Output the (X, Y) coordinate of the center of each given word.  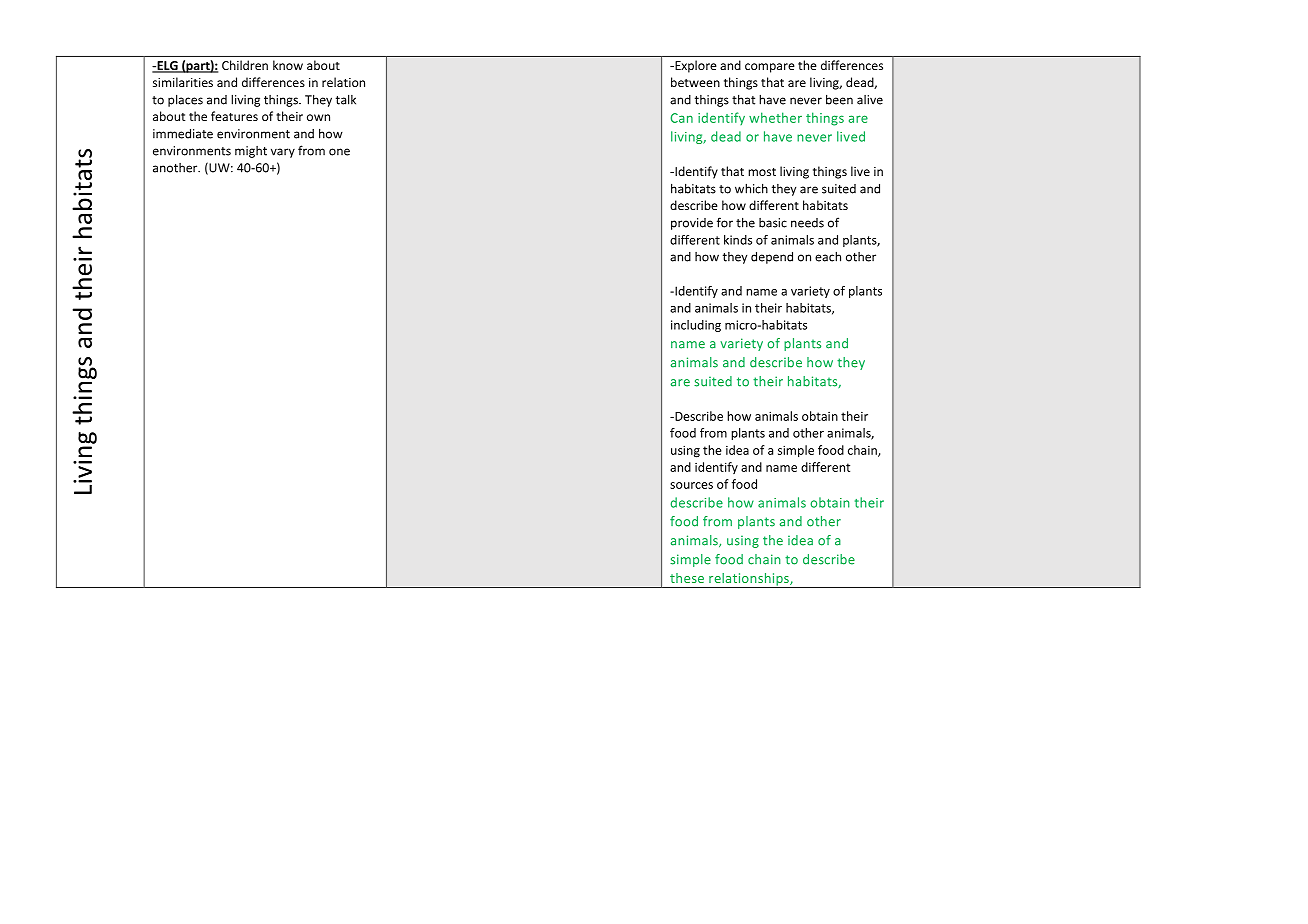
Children (245, 65)
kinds (738, 240)
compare (770, 68)
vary (283, 153)
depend (772, 257)
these (687, 578)
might (251, 152)
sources (691, 485)
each (828, 256)
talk (346, 99)
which (751, 188)
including (696, 326)
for (725, 222)
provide (692, 224)
